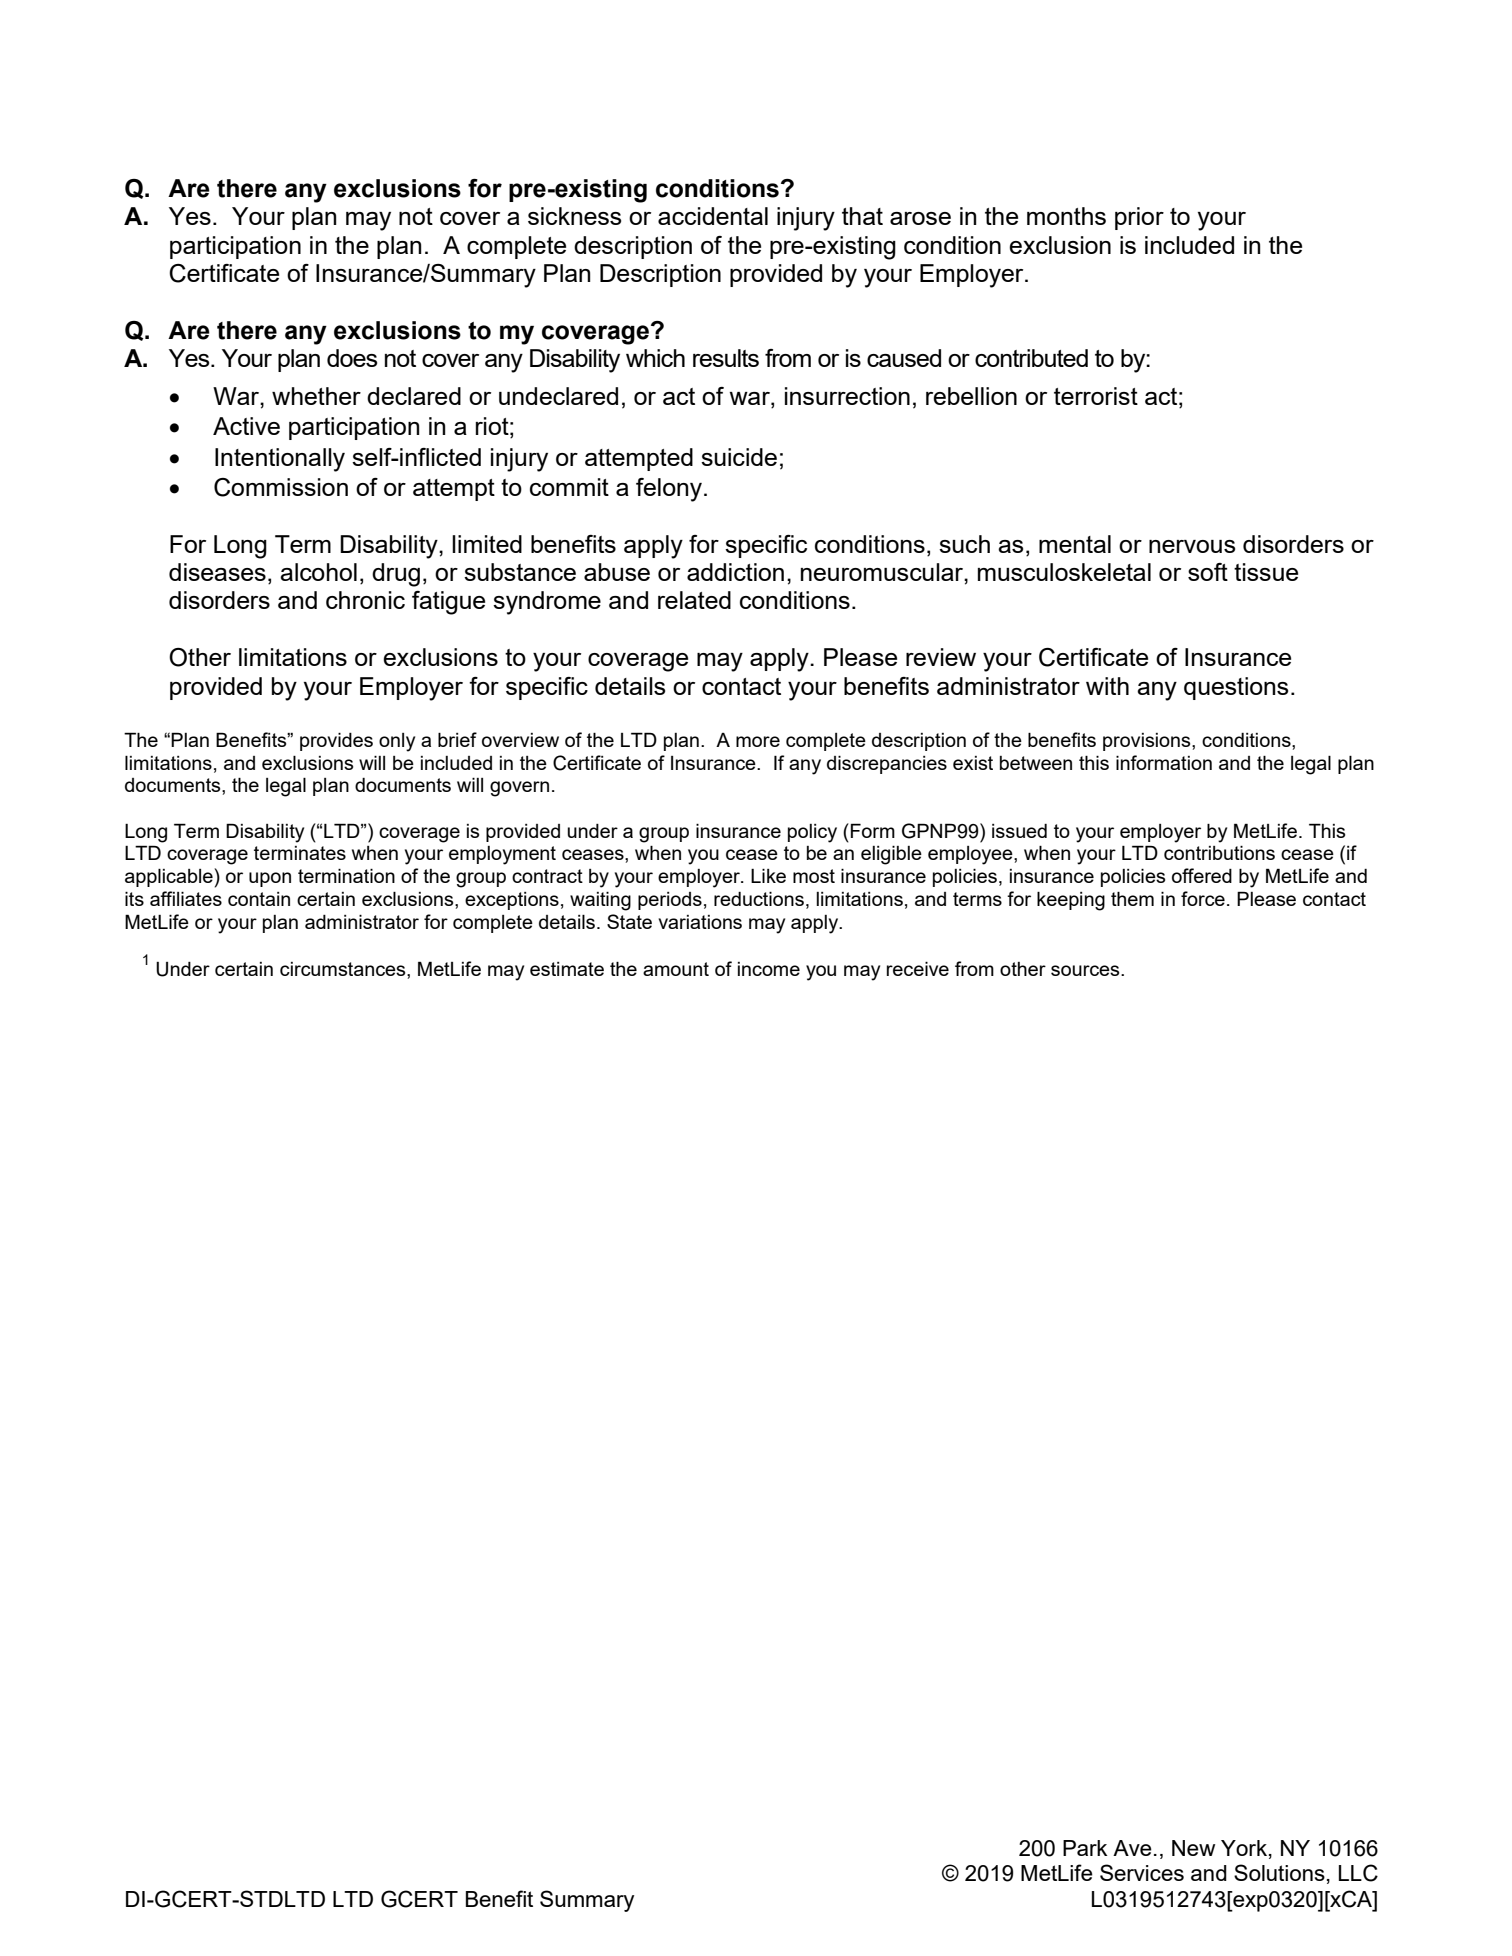 The height and width of the screenshot is (1956, 1512). What do you see at coordinates (344, 969) in the screenshot?
I see `circumstances` at bounding box center [344, 969].
